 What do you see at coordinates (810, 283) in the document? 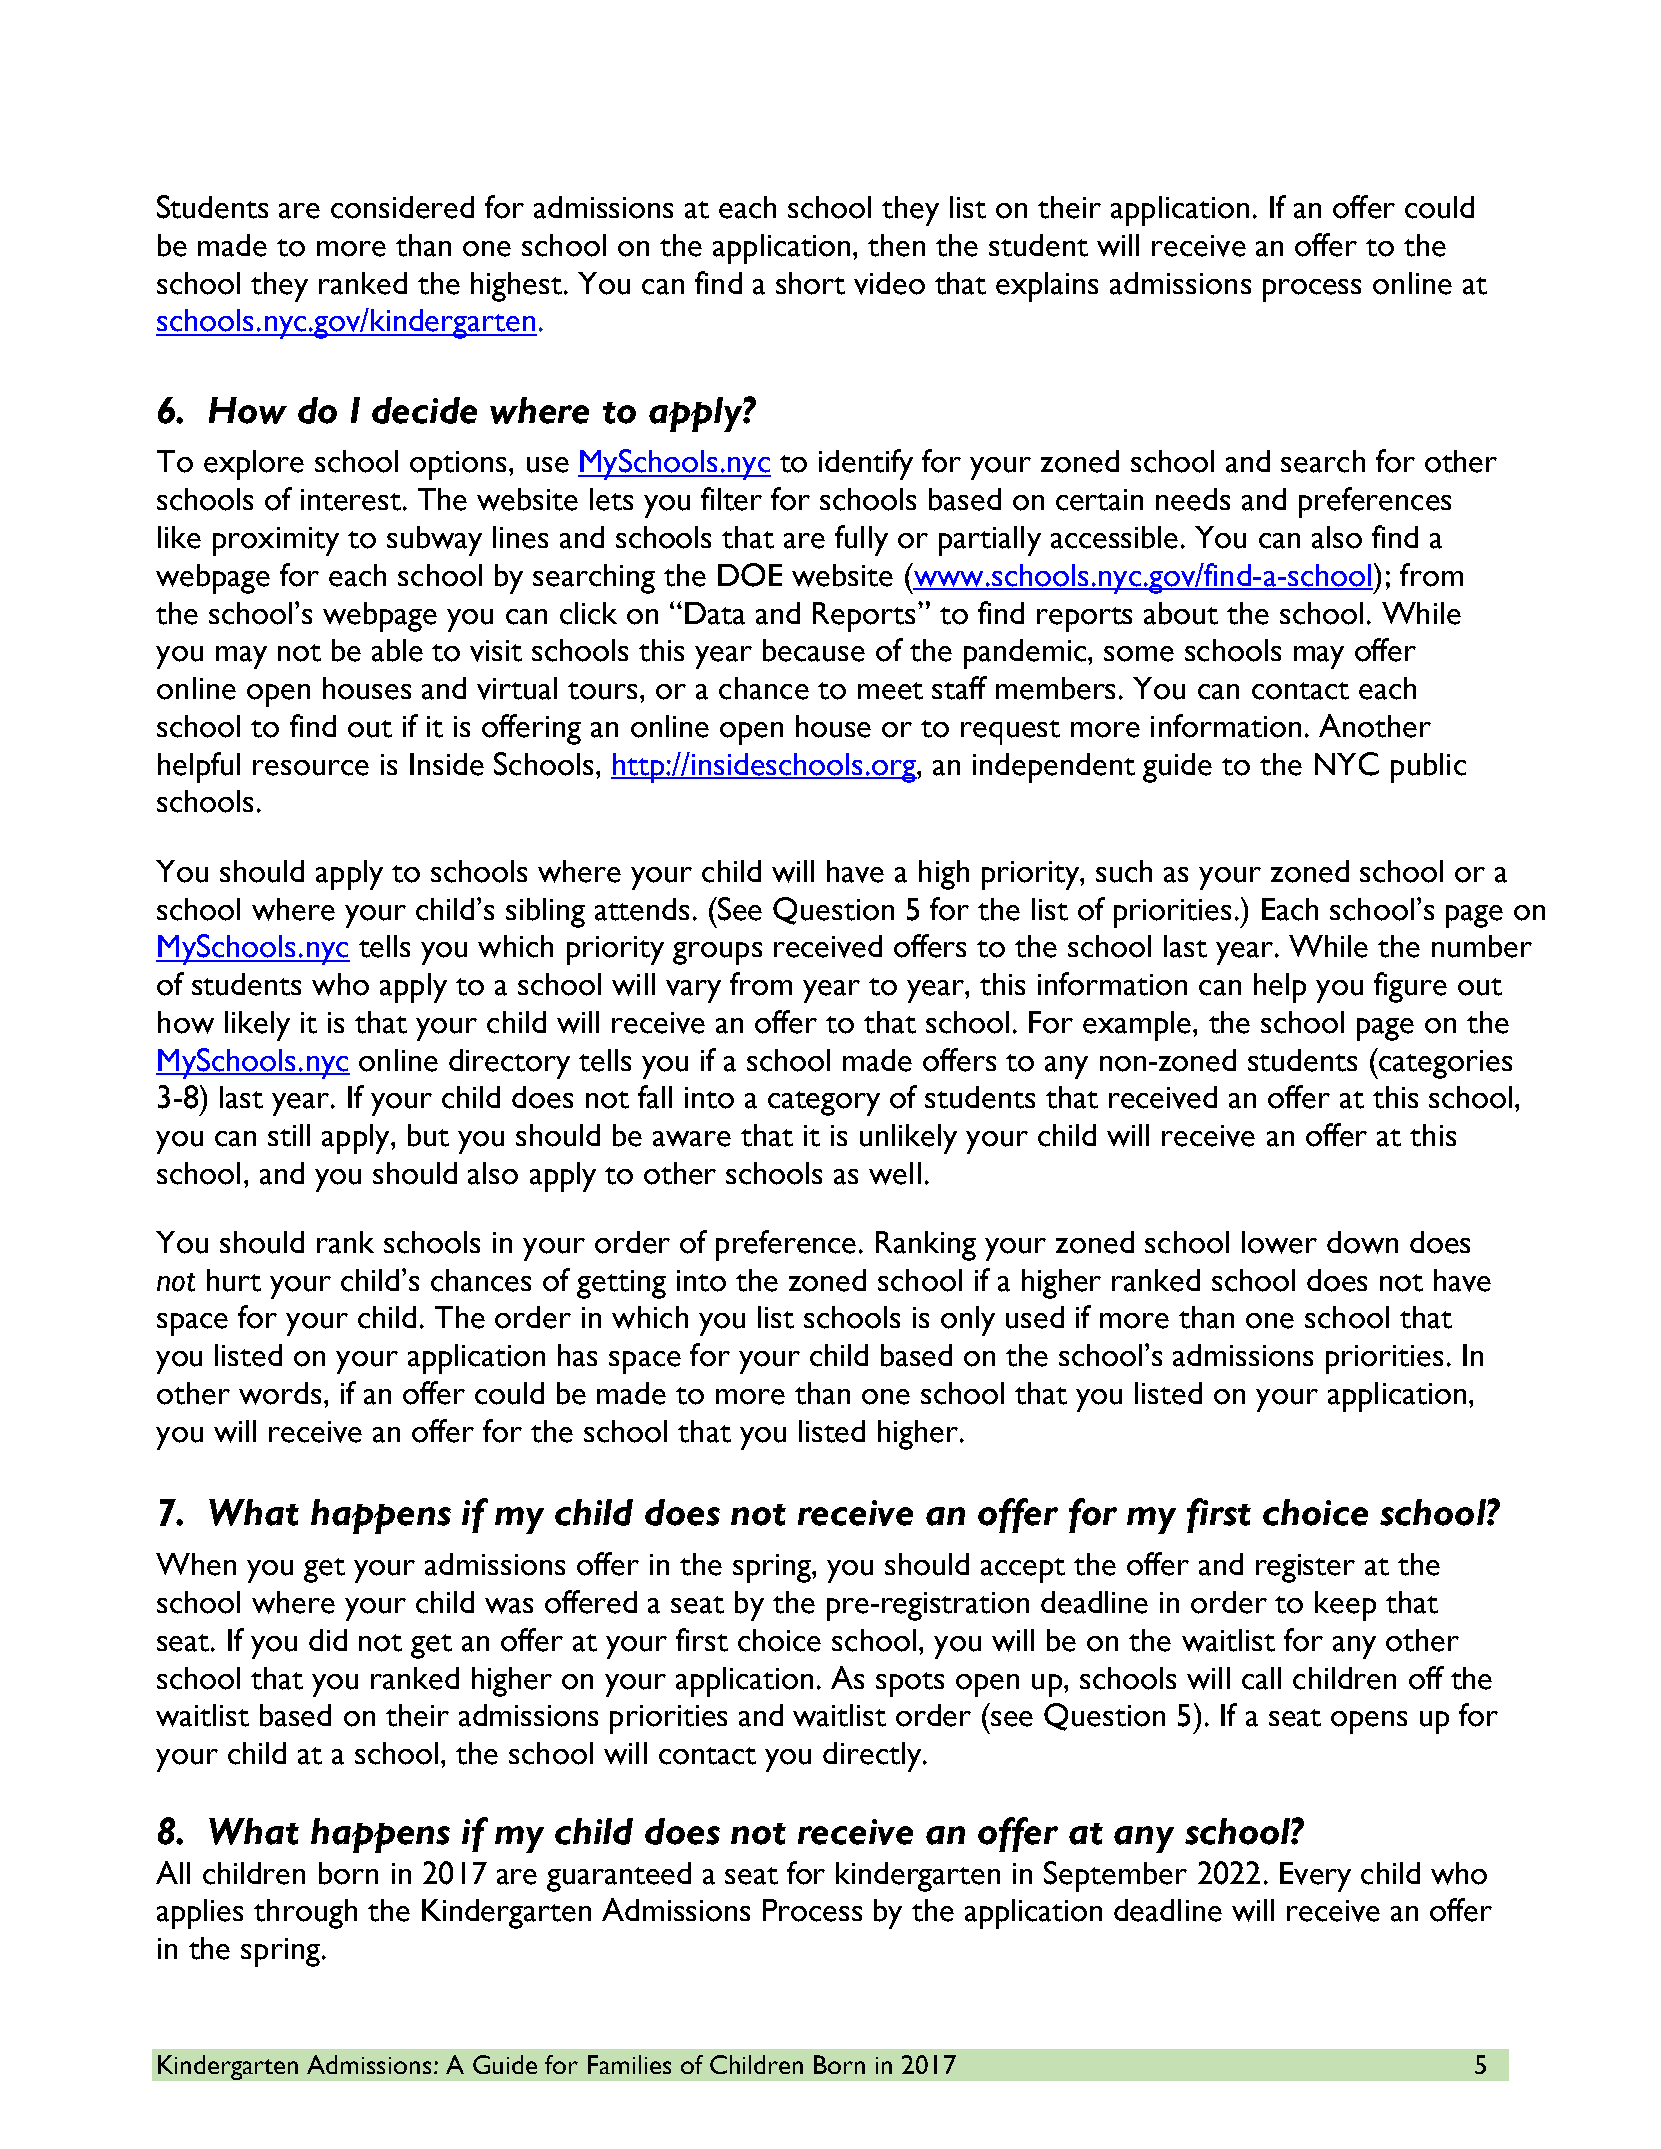
I see `short` at bounding box center [810, 283].
